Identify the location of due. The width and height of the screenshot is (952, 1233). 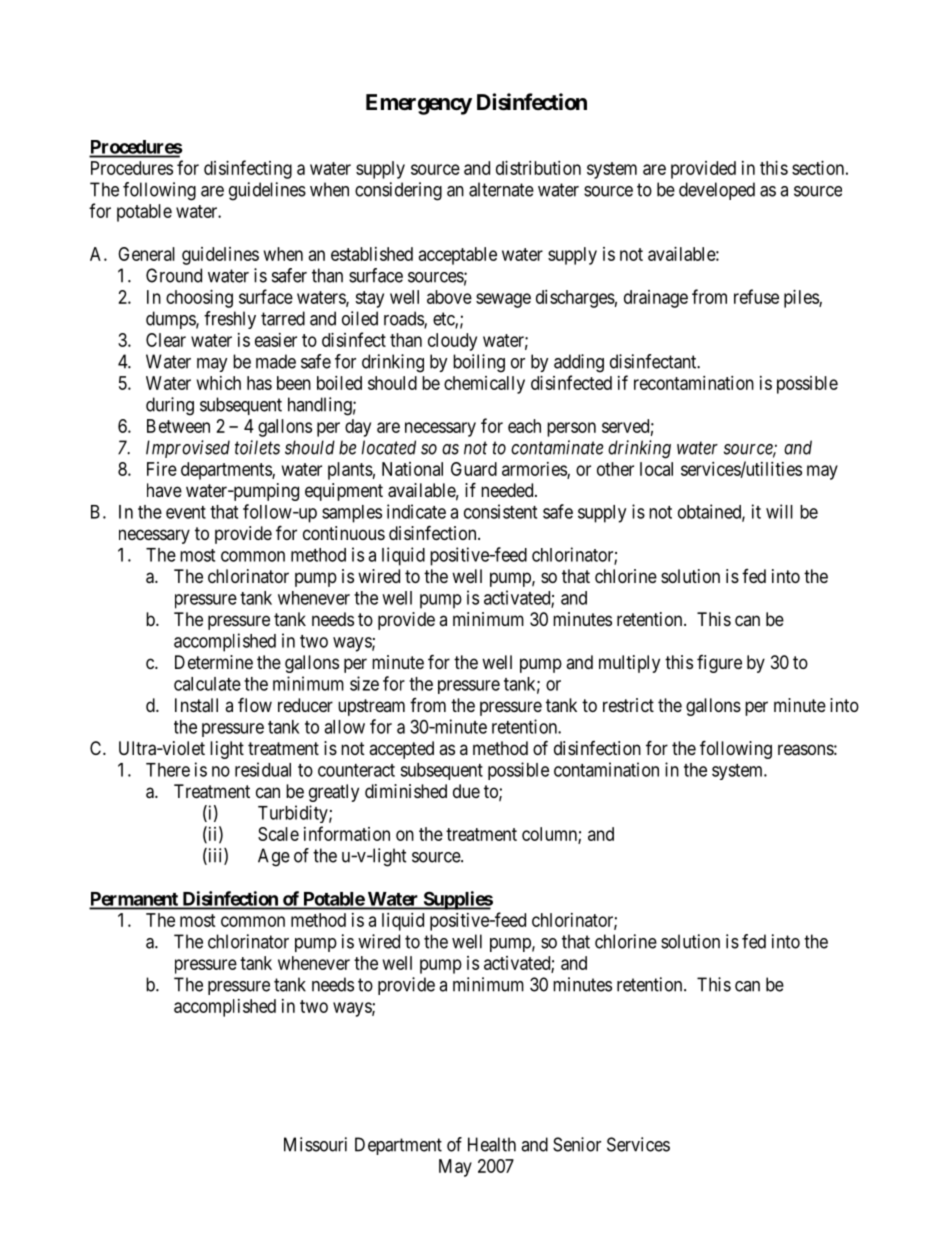
(466, 791).
